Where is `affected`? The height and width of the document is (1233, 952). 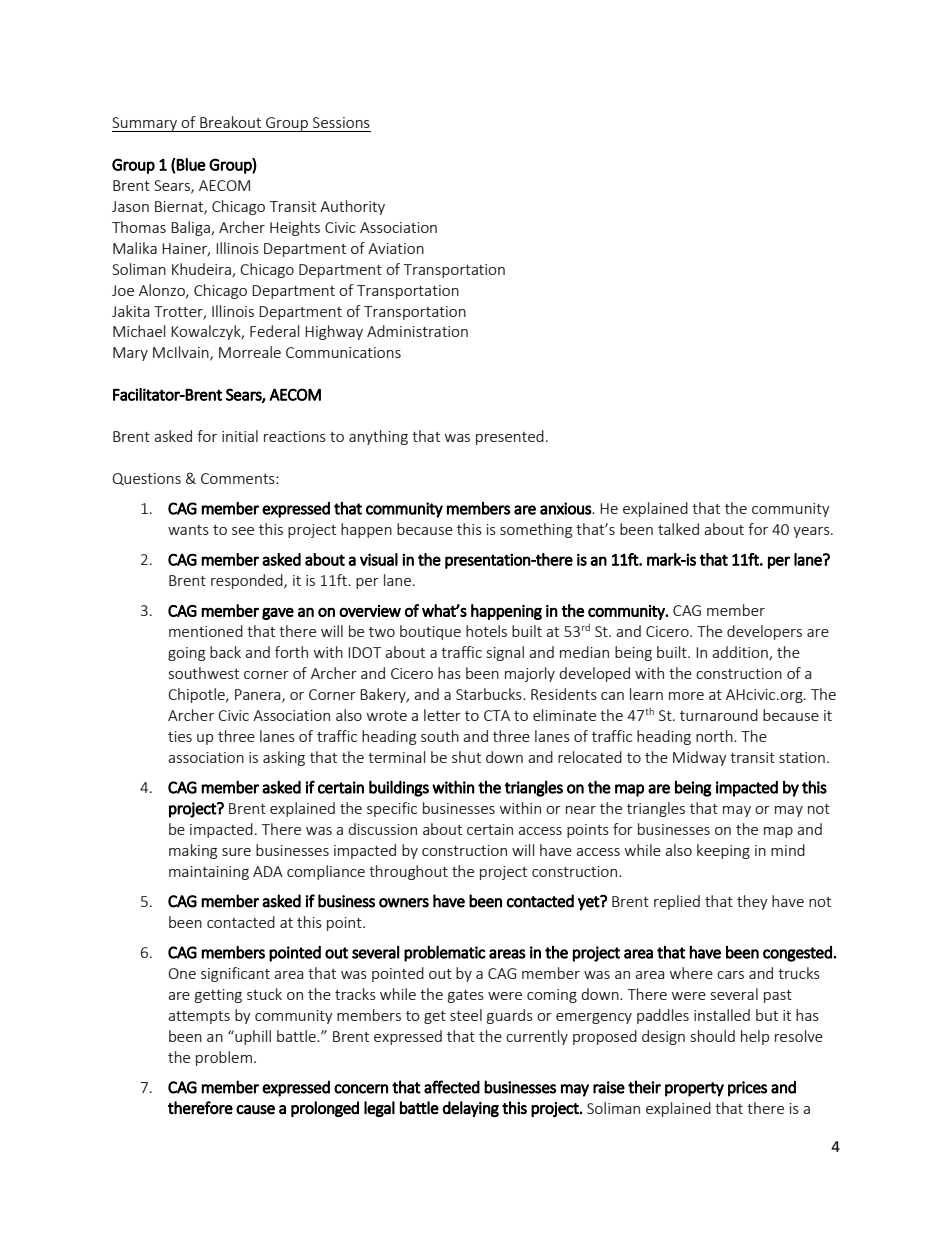
affected is located at coordinates (452, 1087).
